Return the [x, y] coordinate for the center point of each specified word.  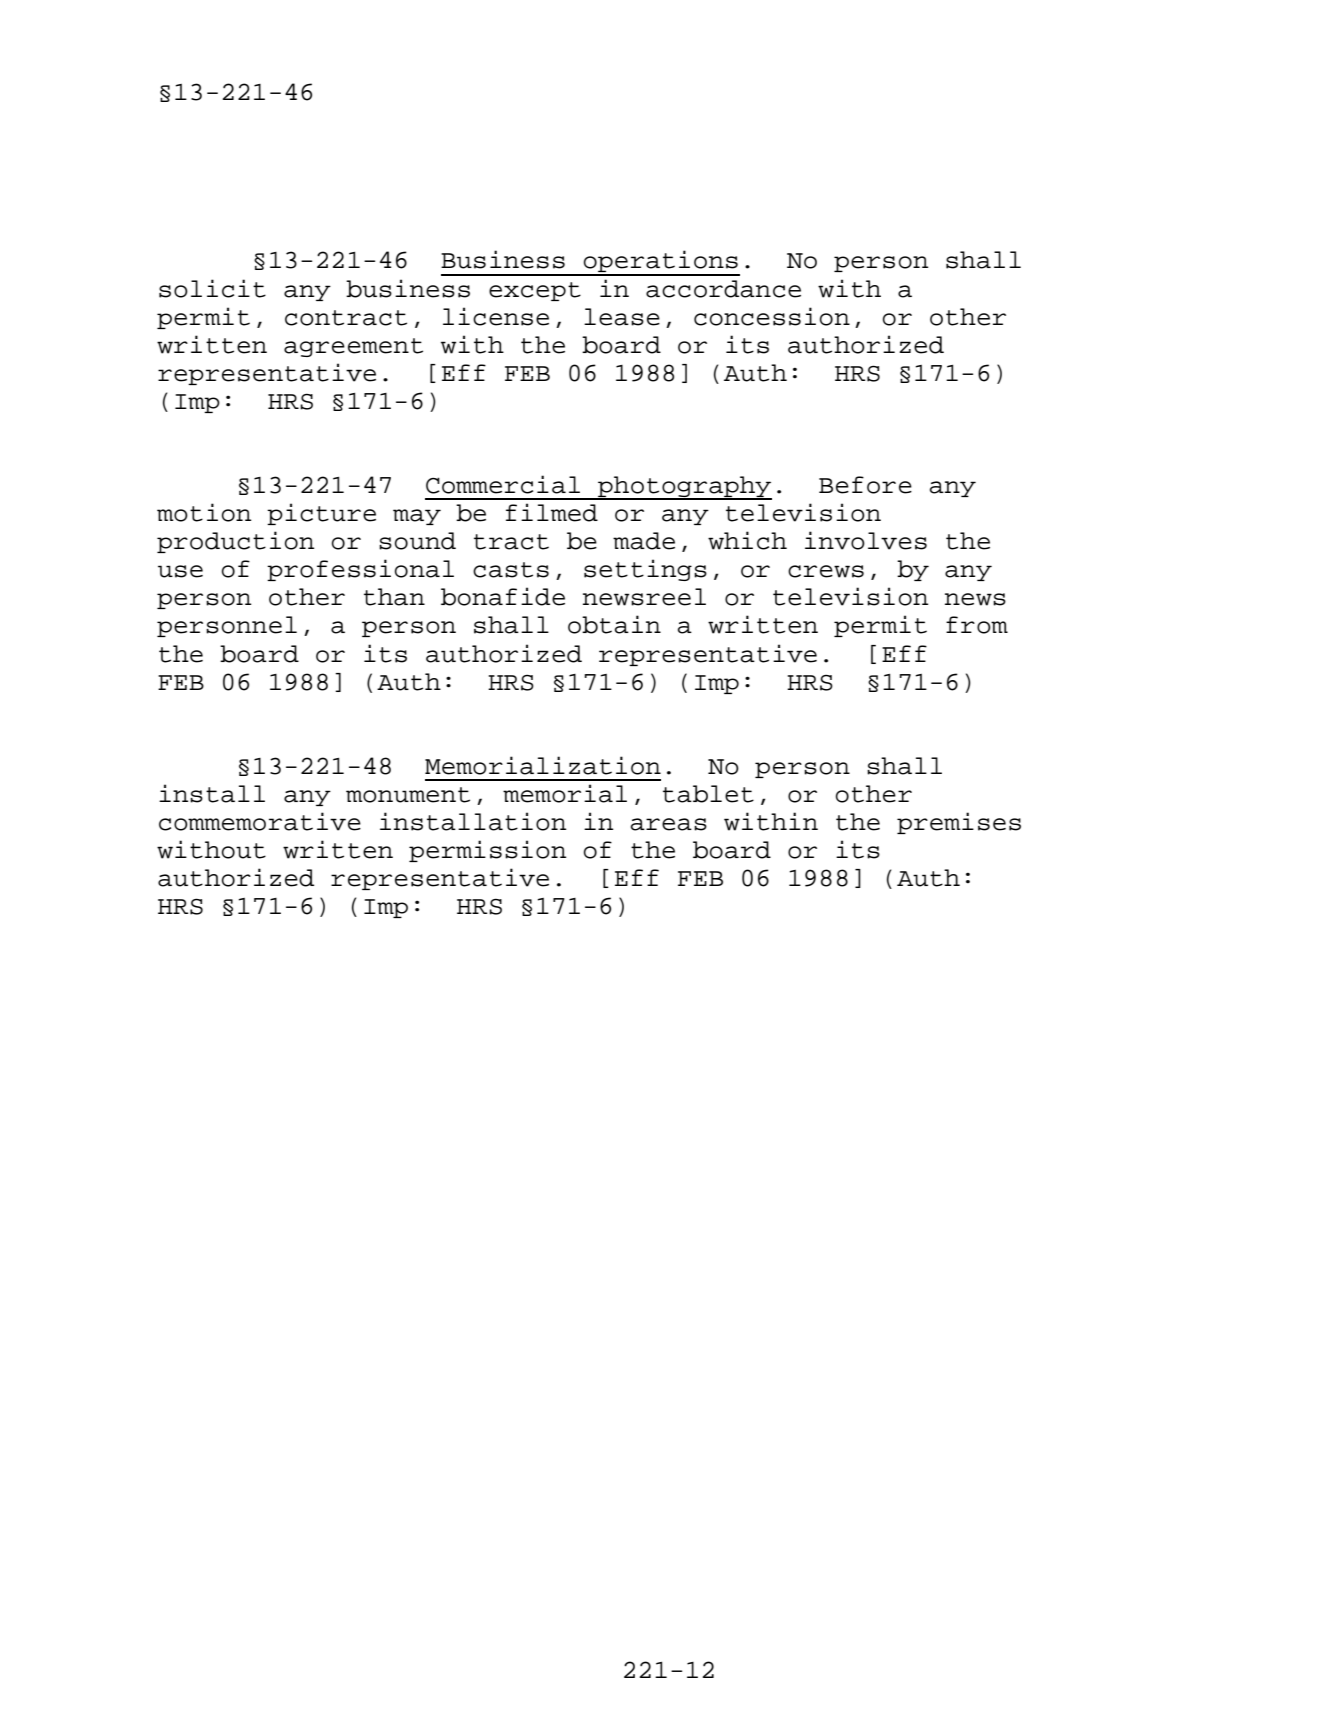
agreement [353, 347]
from [977, 625]
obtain [614, 624]
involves [866, 540]
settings [645, 570]
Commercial [503, 484]
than [394, 597]
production [235, 542]
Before [865, 485]
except [535, 291]
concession [772, 316]
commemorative [260, 821]
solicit [212, 288]
